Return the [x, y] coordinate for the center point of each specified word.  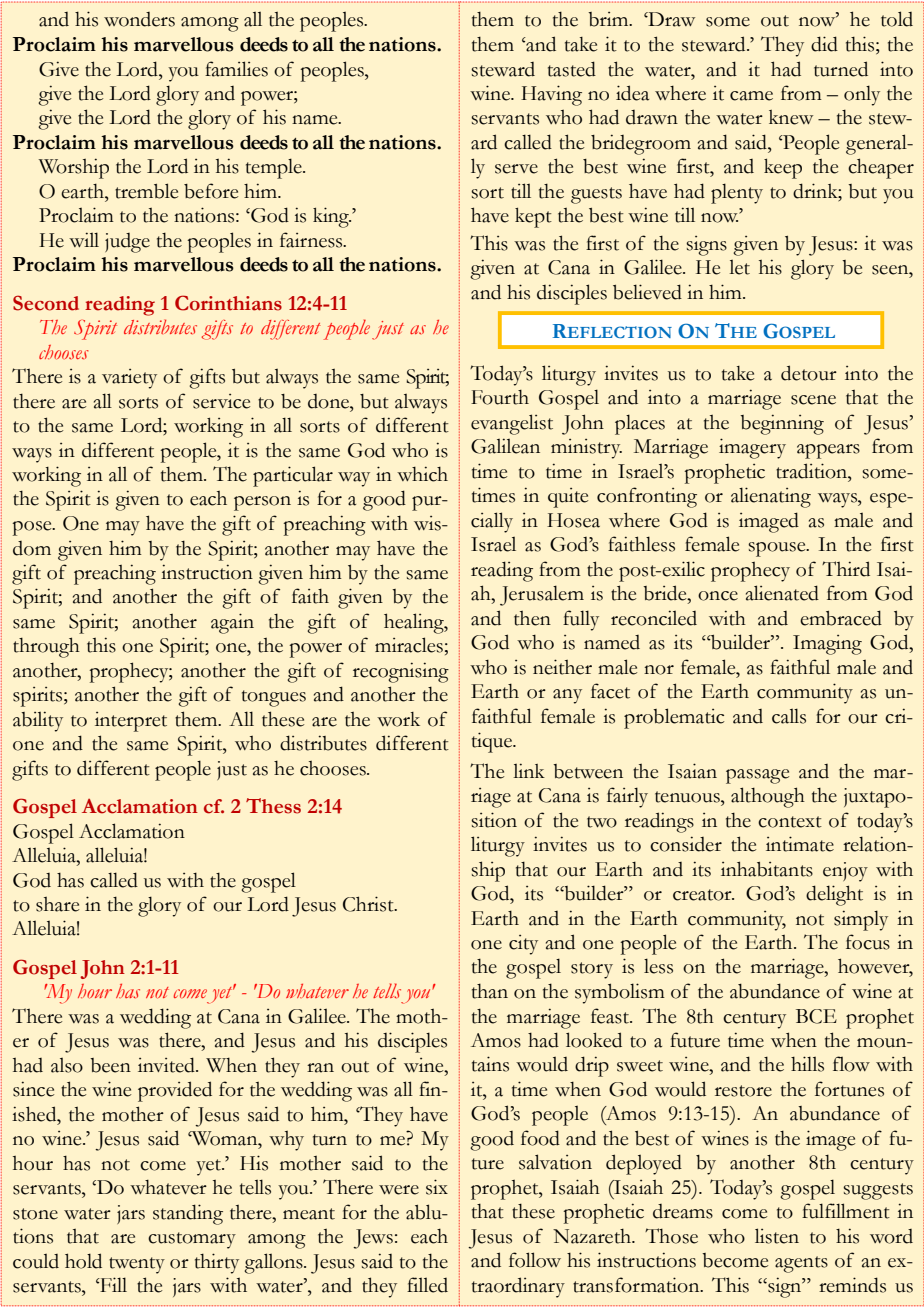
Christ [369, 904]
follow [535, 1260]
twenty [137, 1265]
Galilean [505, 446]
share [57, 904]
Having [551, 95]
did [824, 44]
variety [129, 379]
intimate [800, 844]
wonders [139, 19]
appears [828, 451]
